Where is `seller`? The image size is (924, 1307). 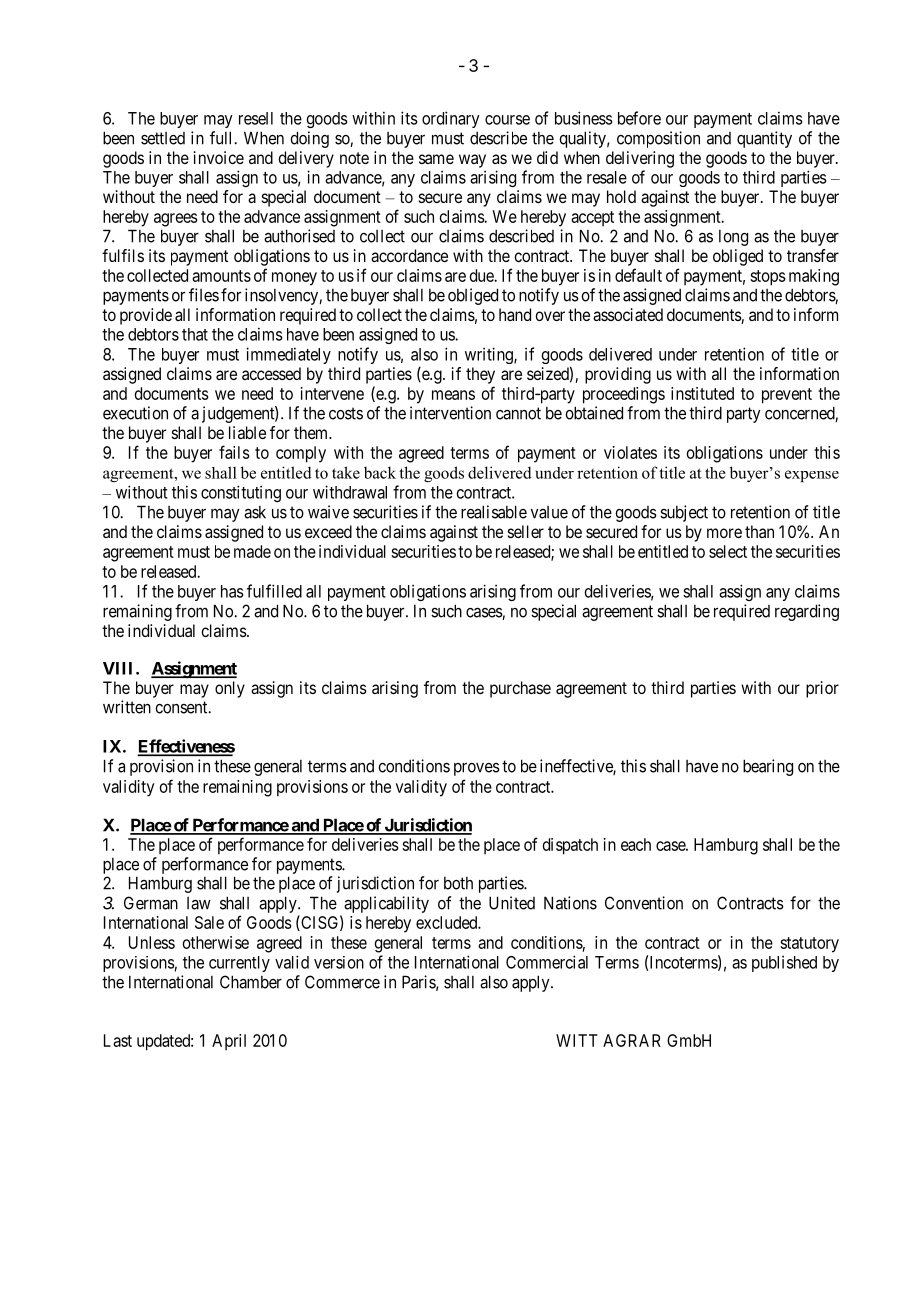 seller is located at coordinates (526, 531).
